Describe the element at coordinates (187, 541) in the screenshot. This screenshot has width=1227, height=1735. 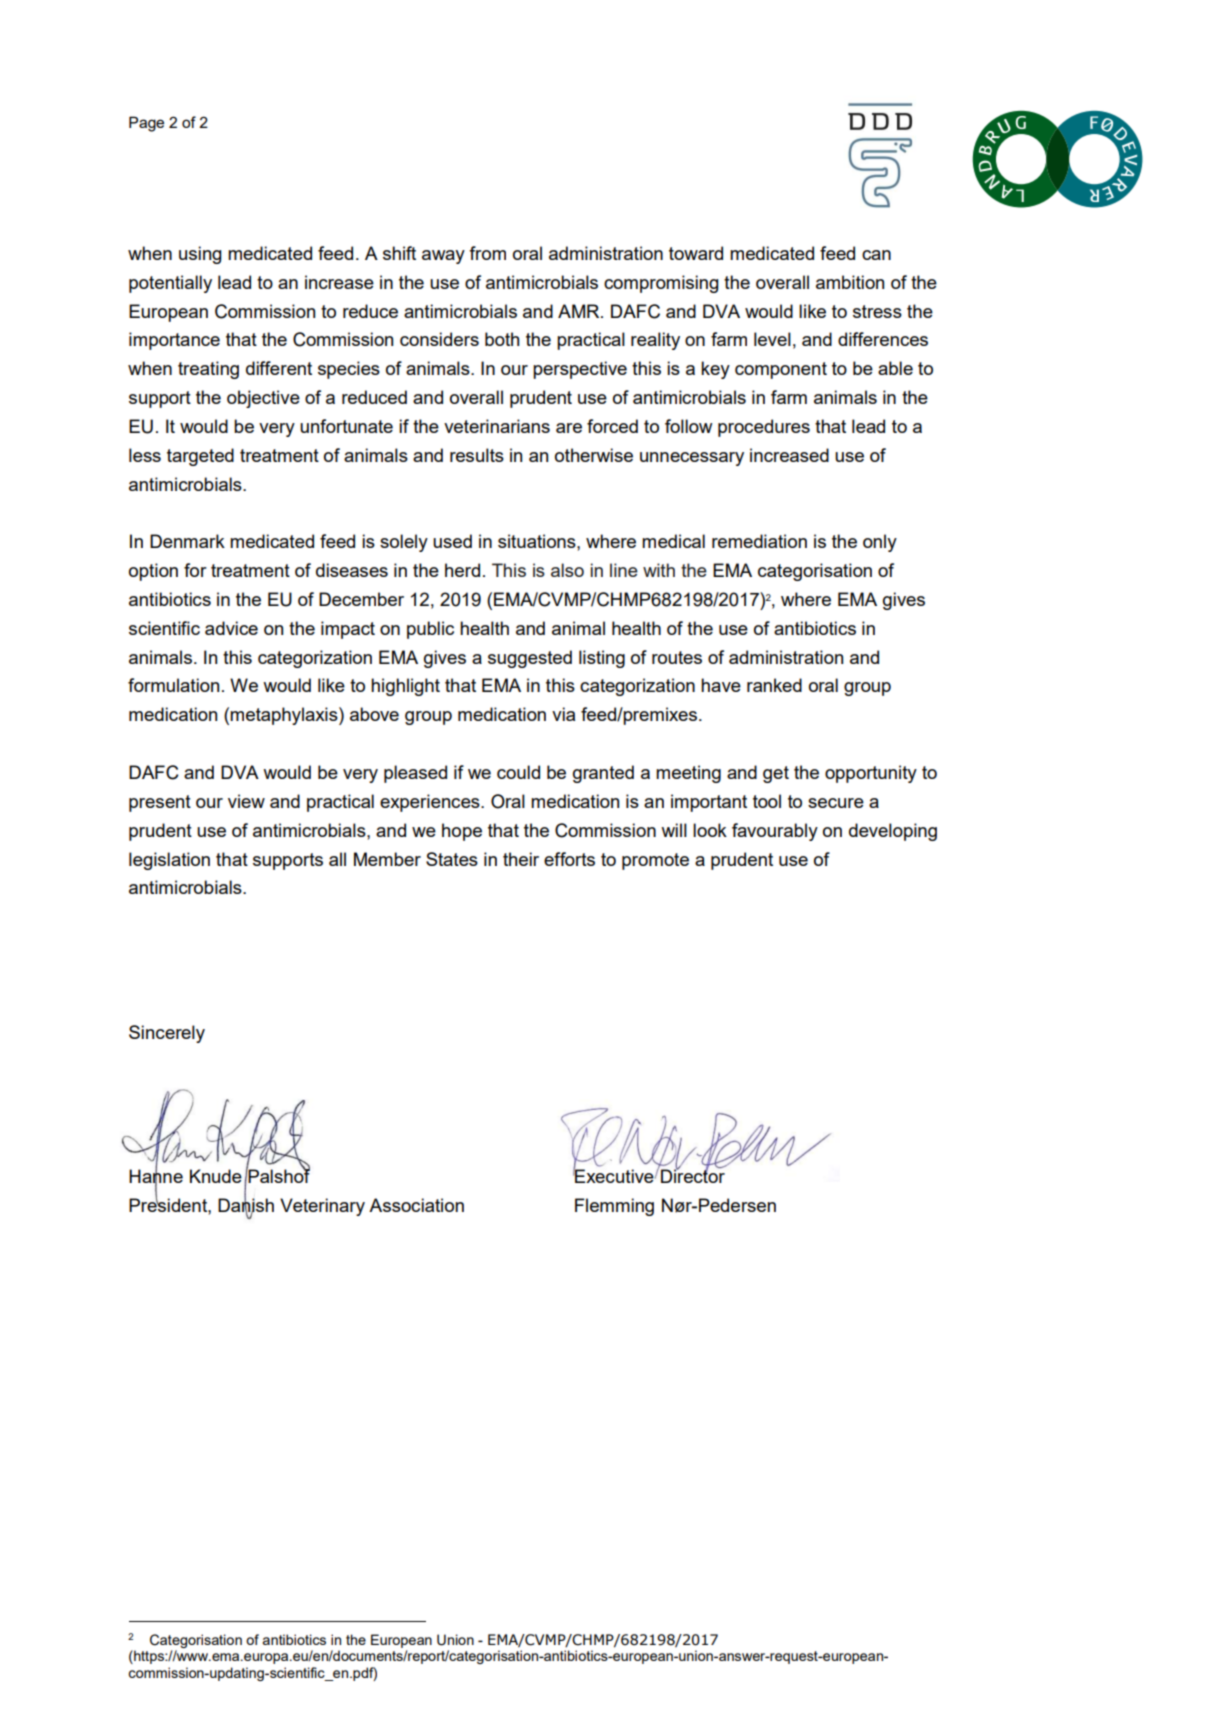
I see `Denmark` at that location.
